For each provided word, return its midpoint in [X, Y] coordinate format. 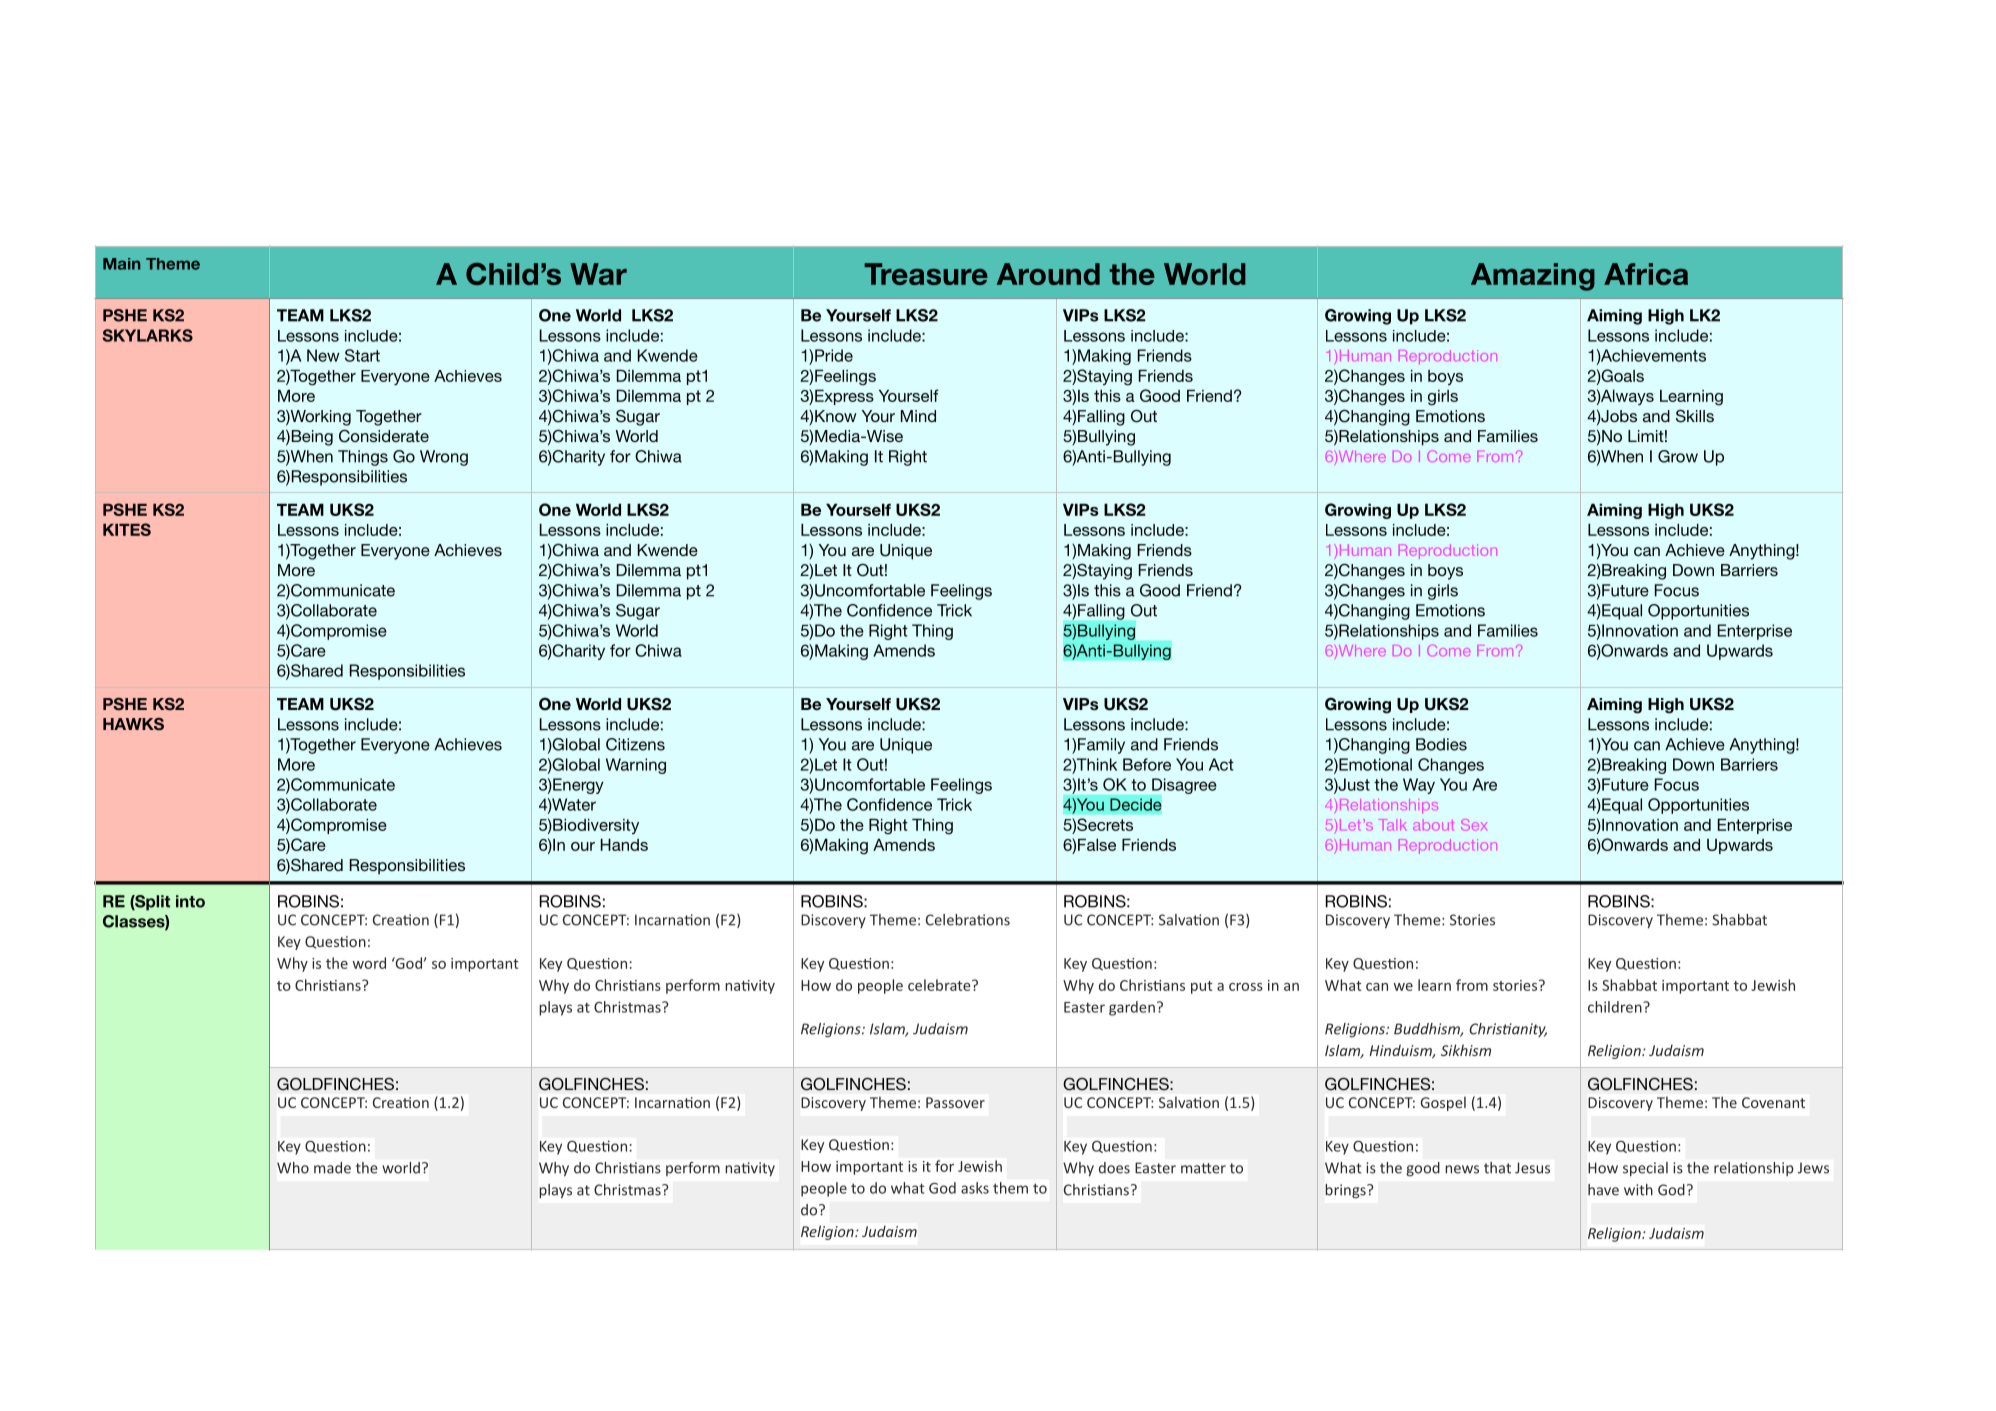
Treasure [926, 274]
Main [121, 264]
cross [1246, 987]
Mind [918, 416]
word [369, 963]
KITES [127, 529]
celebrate [940, 985]
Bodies [1441, 744]
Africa [1646, 274]
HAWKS [133, 724]
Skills [1695, 416]
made [332, 1168]
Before [1147, 764]
